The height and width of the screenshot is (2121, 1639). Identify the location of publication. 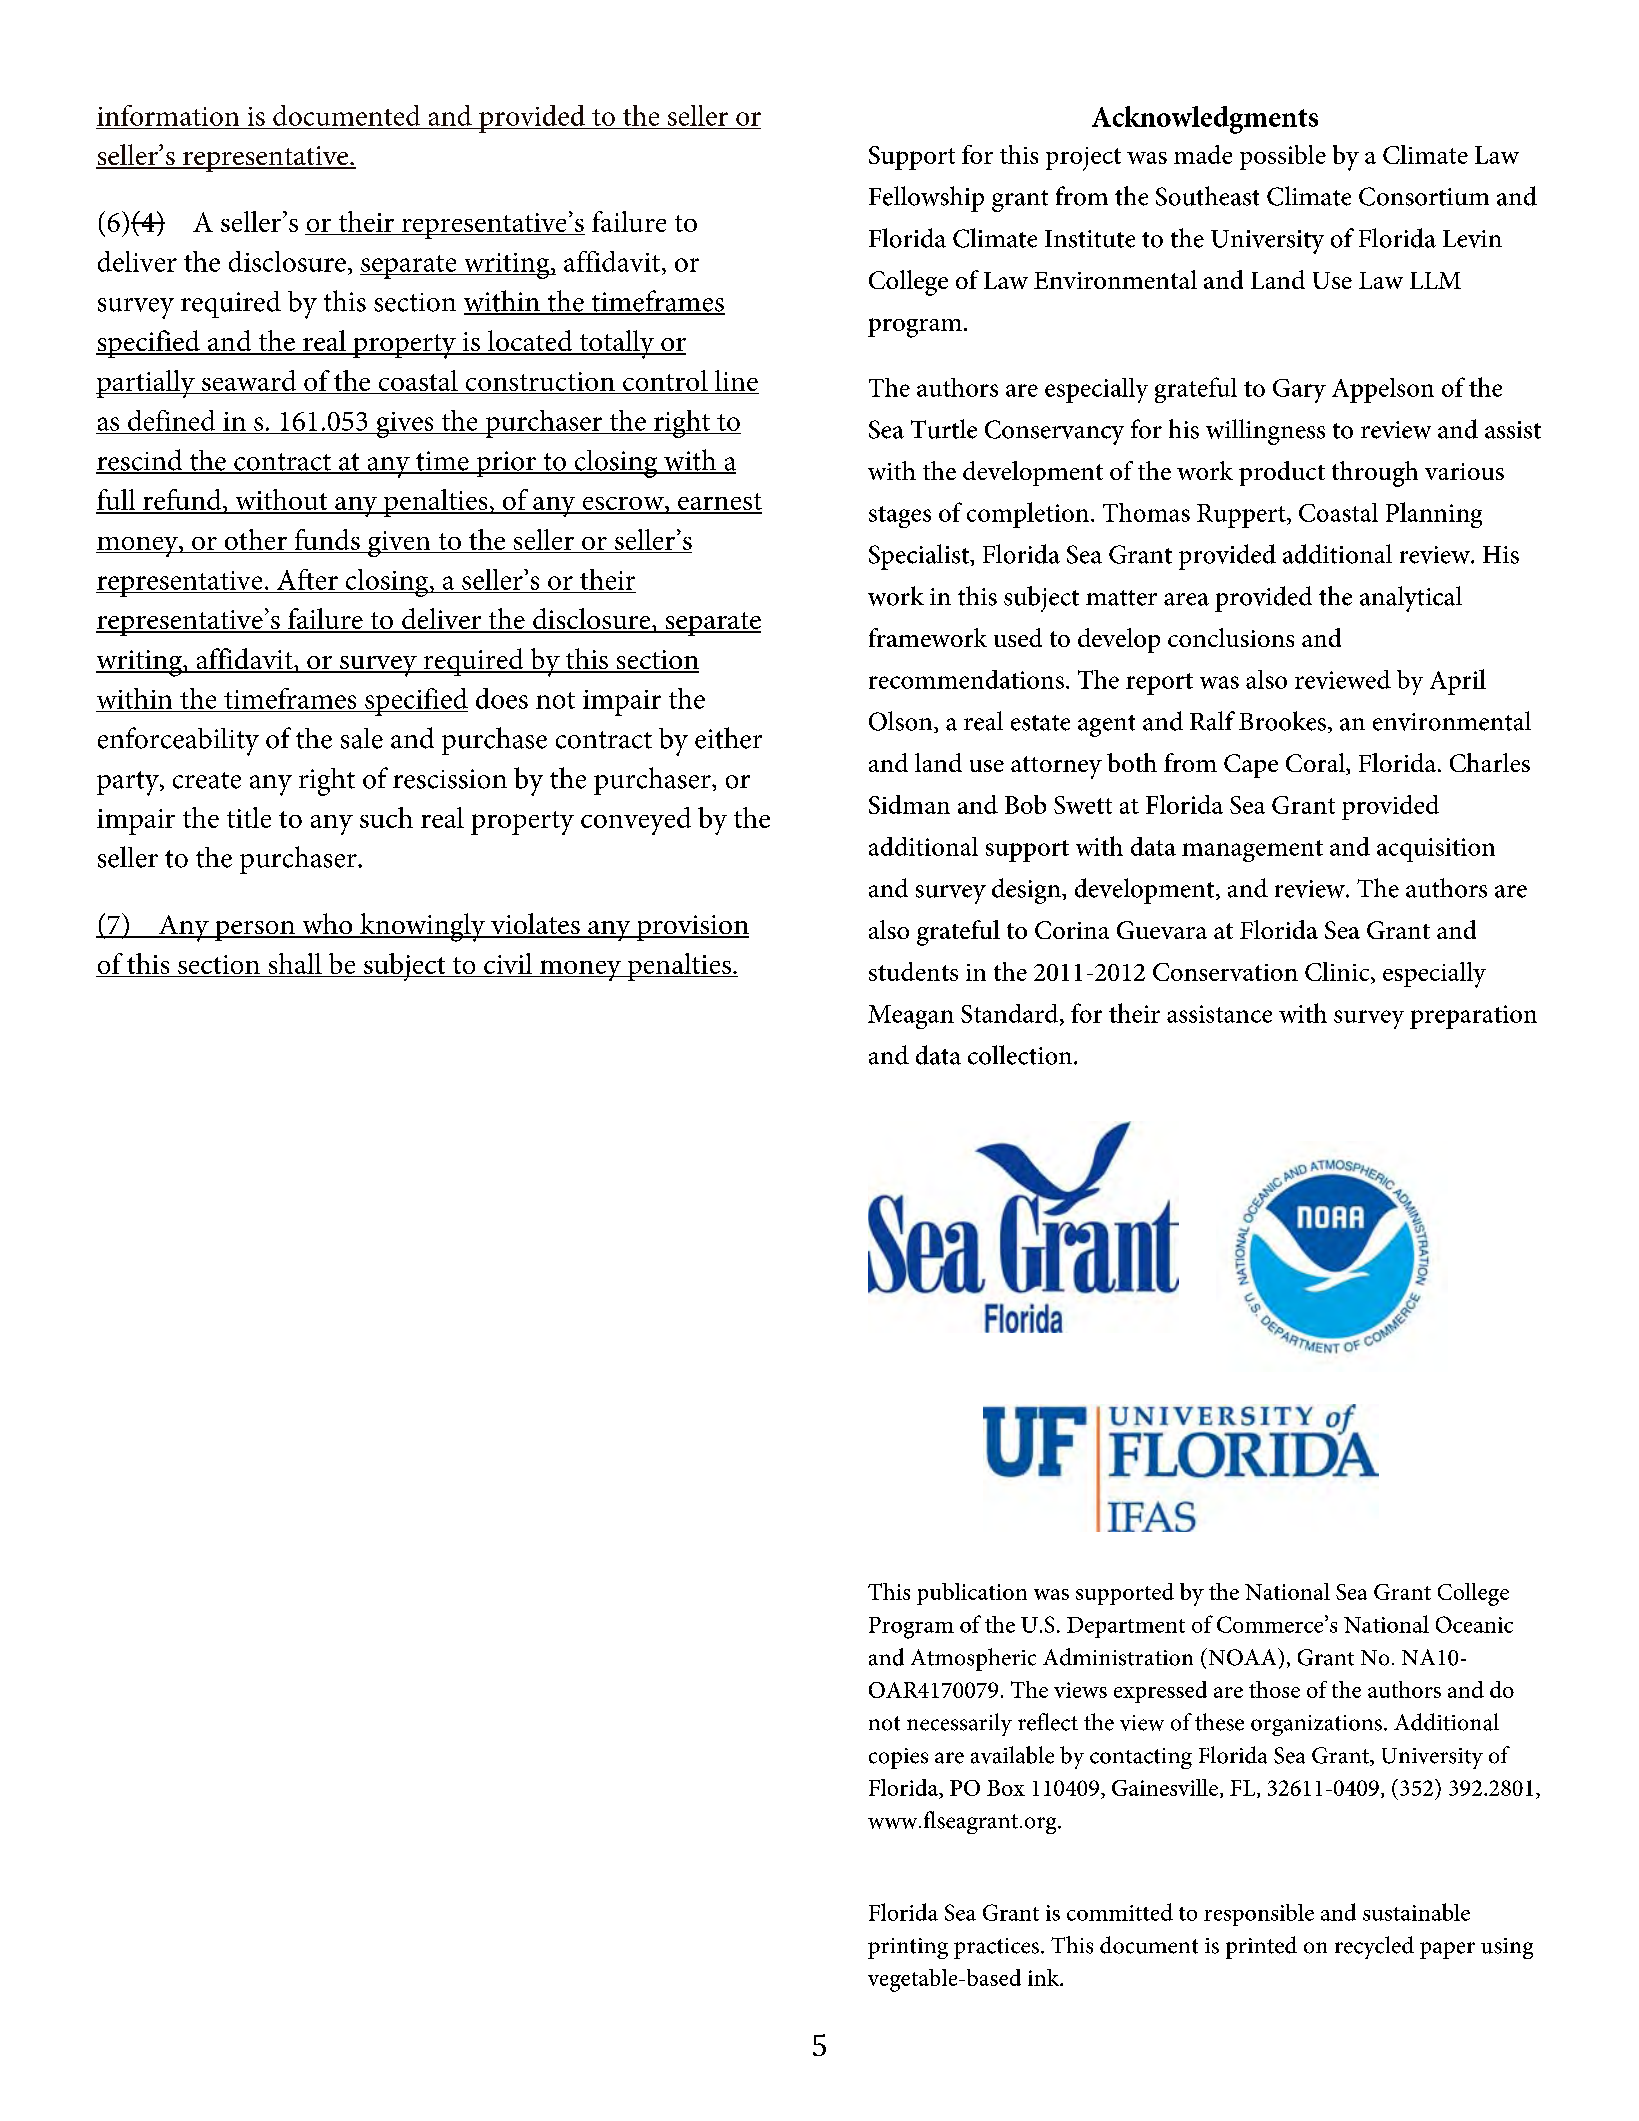
(972, 1594).
